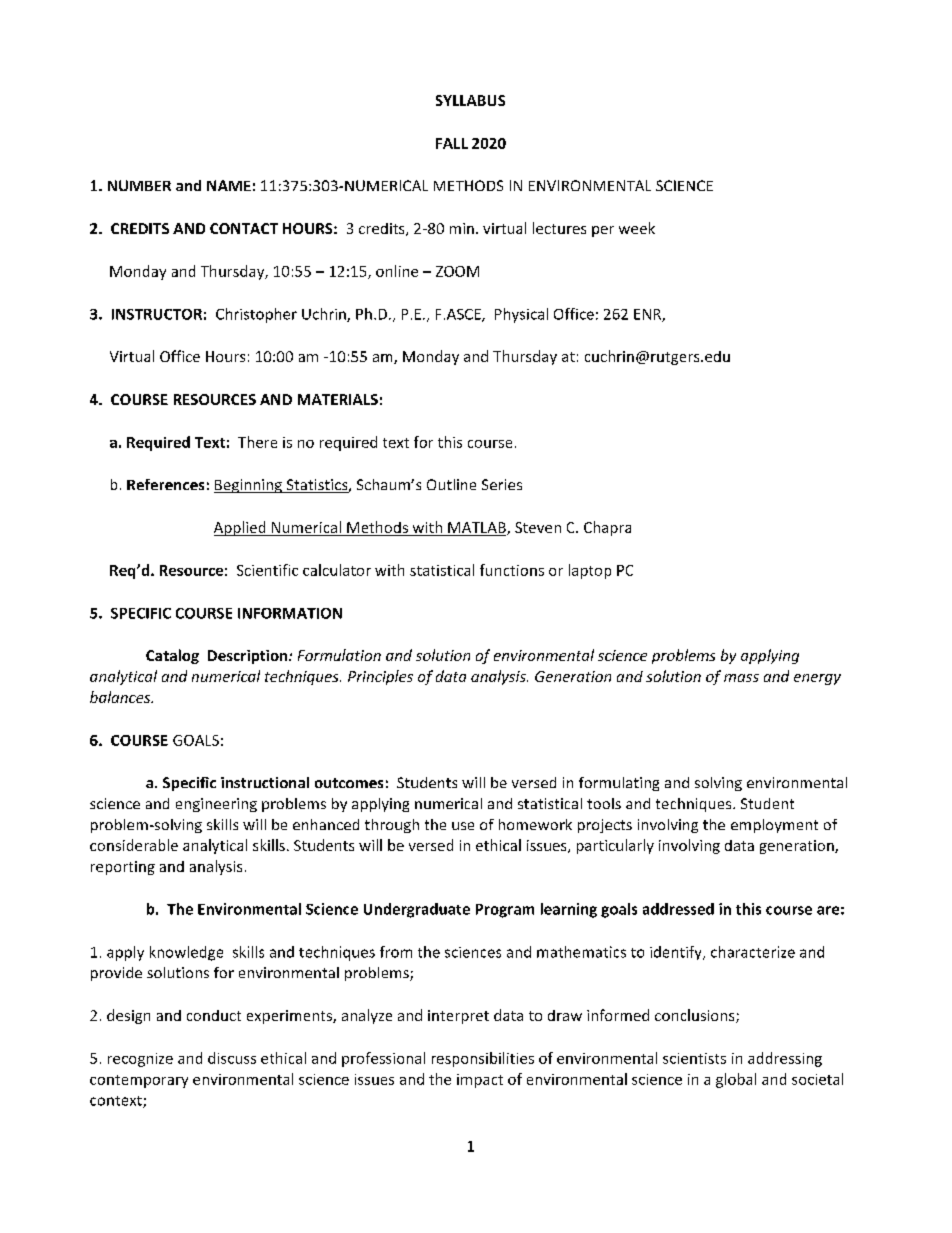 The height and width of the screenshot is (1233, 952). Describe the element at coordinates (521, 315) in the screenshot. I see `Physical` at that location.
